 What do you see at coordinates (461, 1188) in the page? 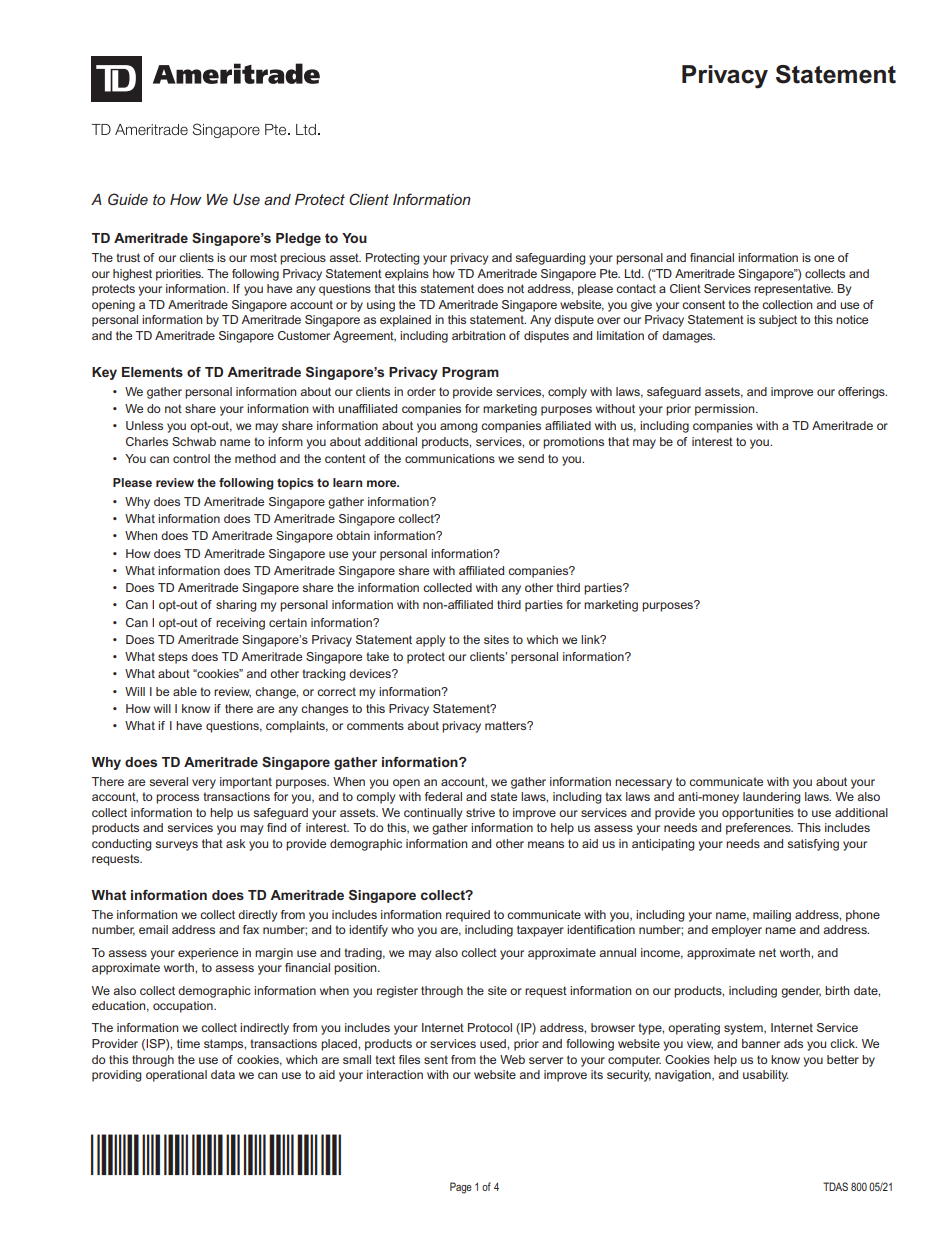
I see `Page` at bounding box center [461, 1188].
